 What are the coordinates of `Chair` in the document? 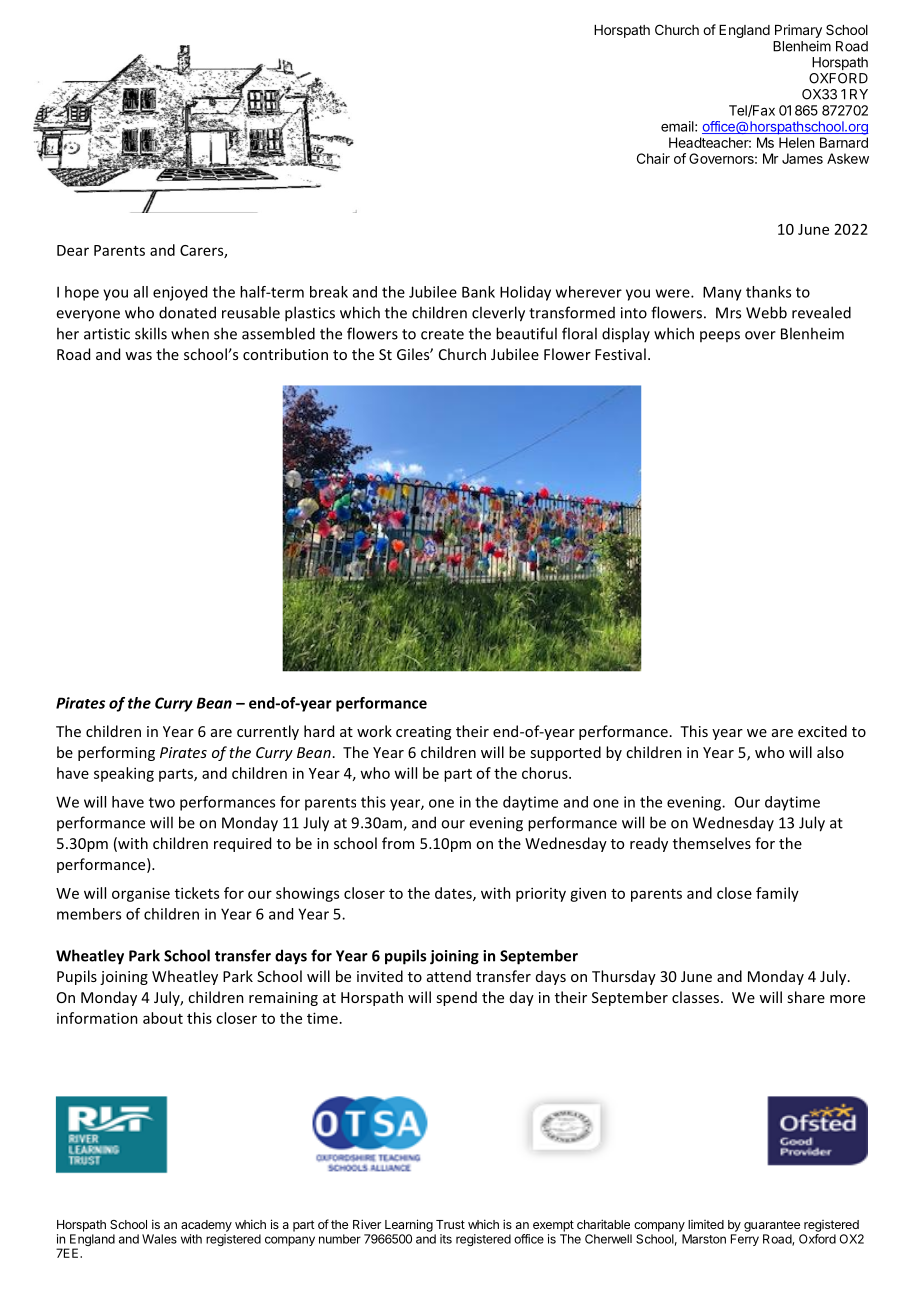 It's located at (653, 158).
